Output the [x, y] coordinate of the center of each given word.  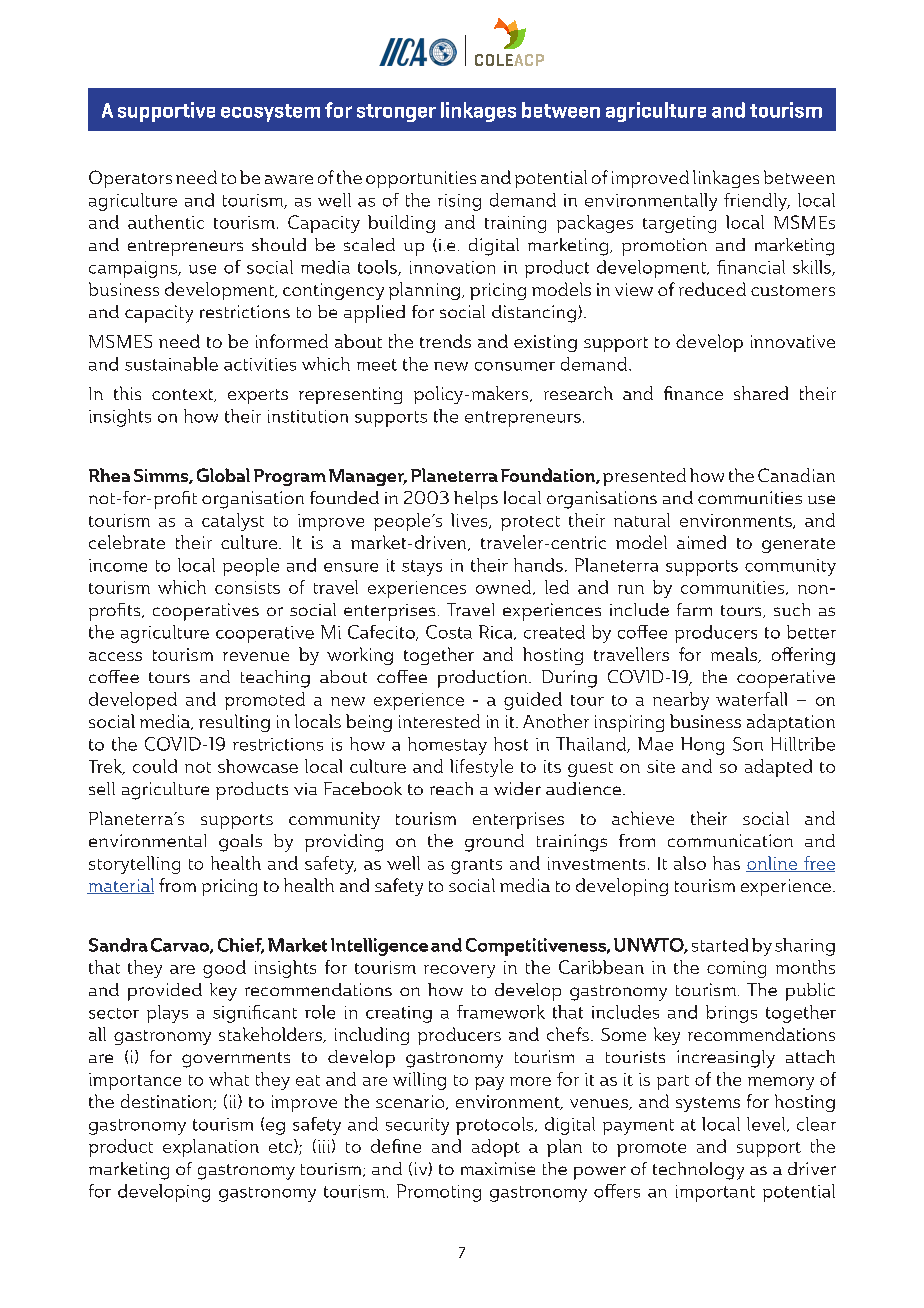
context [184, 395]
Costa [449, 632]
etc [282, 1146]
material [120, 886]
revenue [256, 656]
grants [476, 866]
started [720, 945]
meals [735, 655]
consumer [515, 366]
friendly [756, 202]
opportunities [421, 179]
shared [761, 393]
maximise [498, 1168]
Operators [130, 179]
